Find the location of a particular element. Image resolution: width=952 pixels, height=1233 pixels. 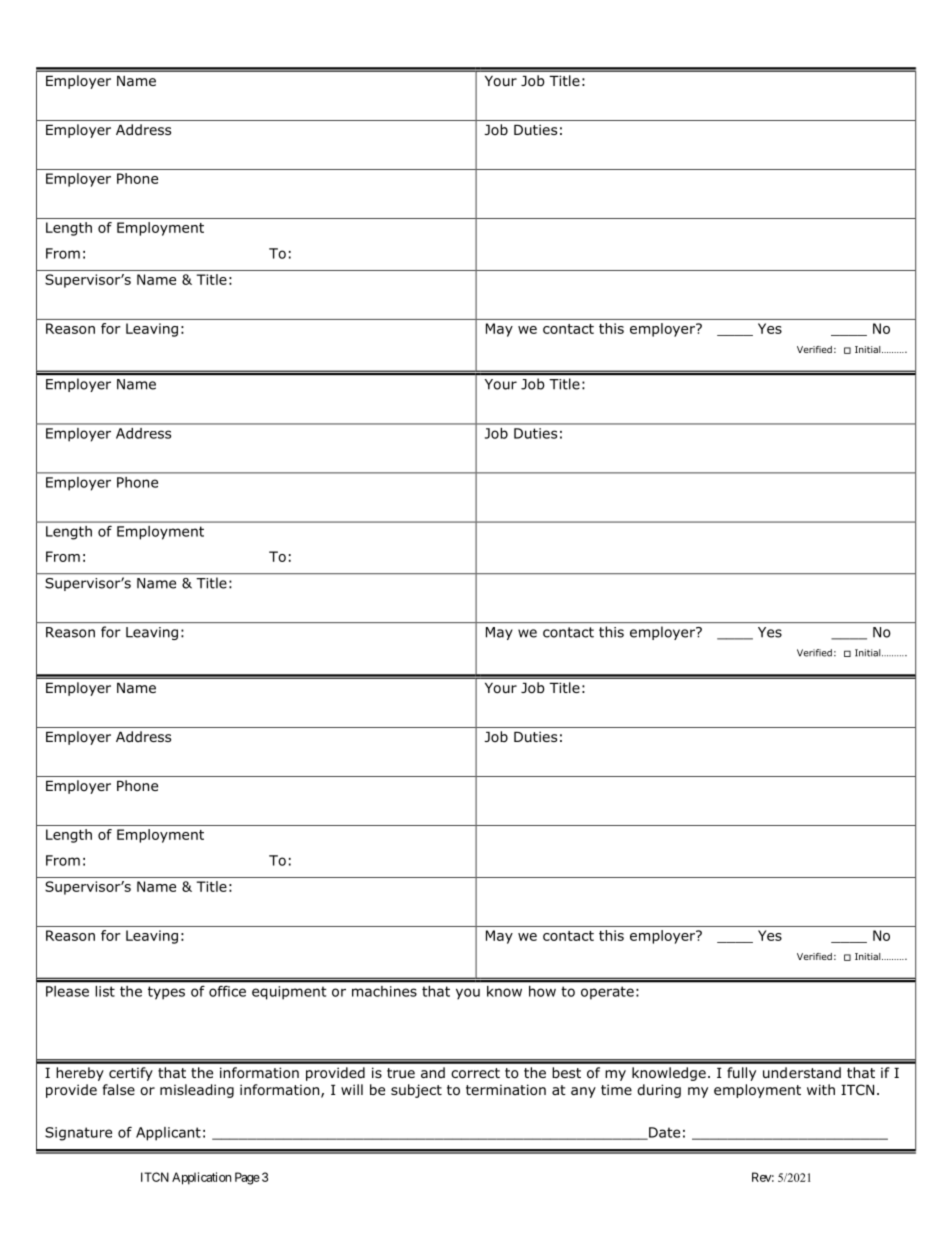

operate is located at coordinates (607, 993).
